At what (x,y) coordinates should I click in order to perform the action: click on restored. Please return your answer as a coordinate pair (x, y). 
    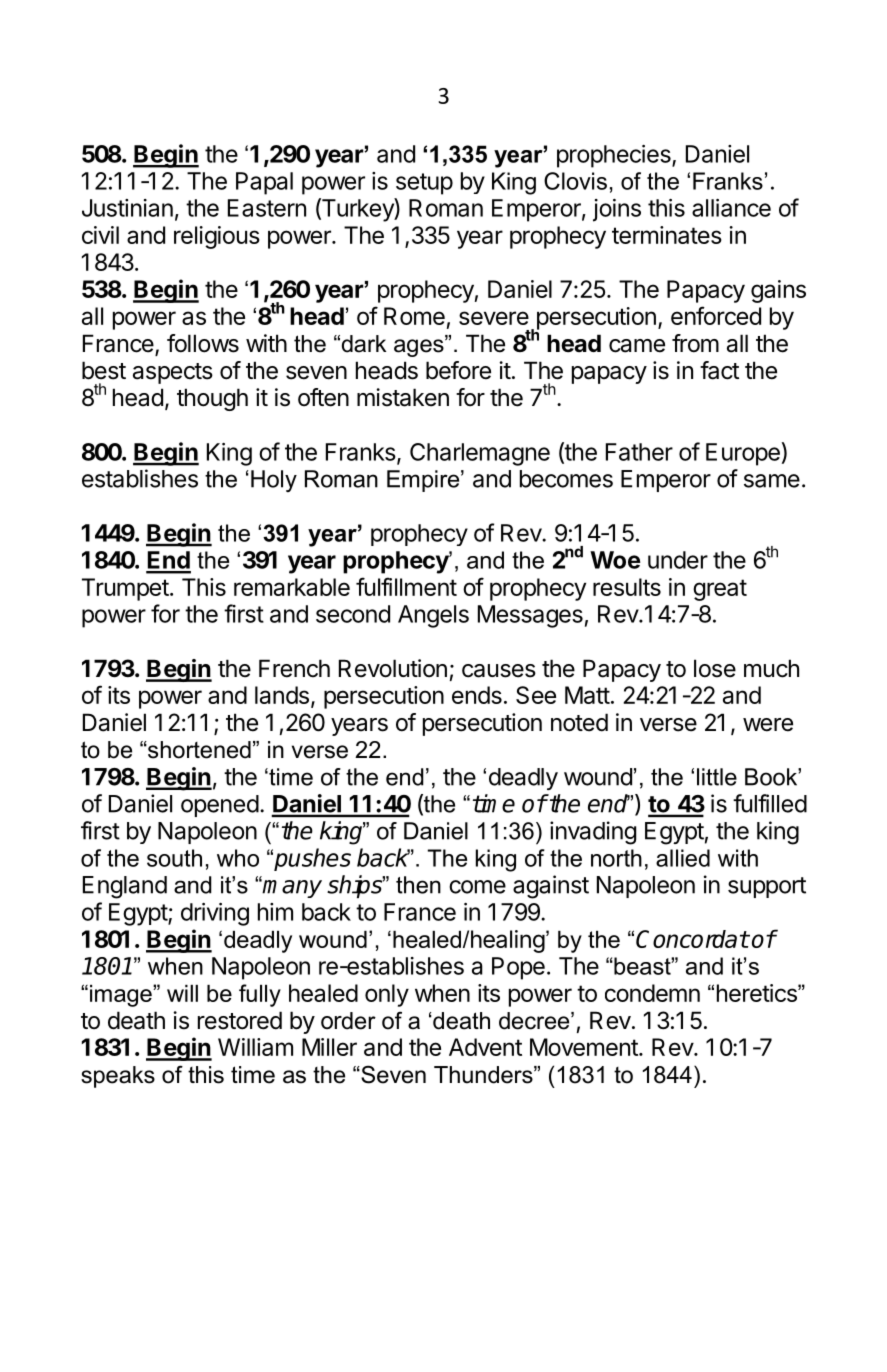
    Looking at the image, I should click on (240, 1020).
